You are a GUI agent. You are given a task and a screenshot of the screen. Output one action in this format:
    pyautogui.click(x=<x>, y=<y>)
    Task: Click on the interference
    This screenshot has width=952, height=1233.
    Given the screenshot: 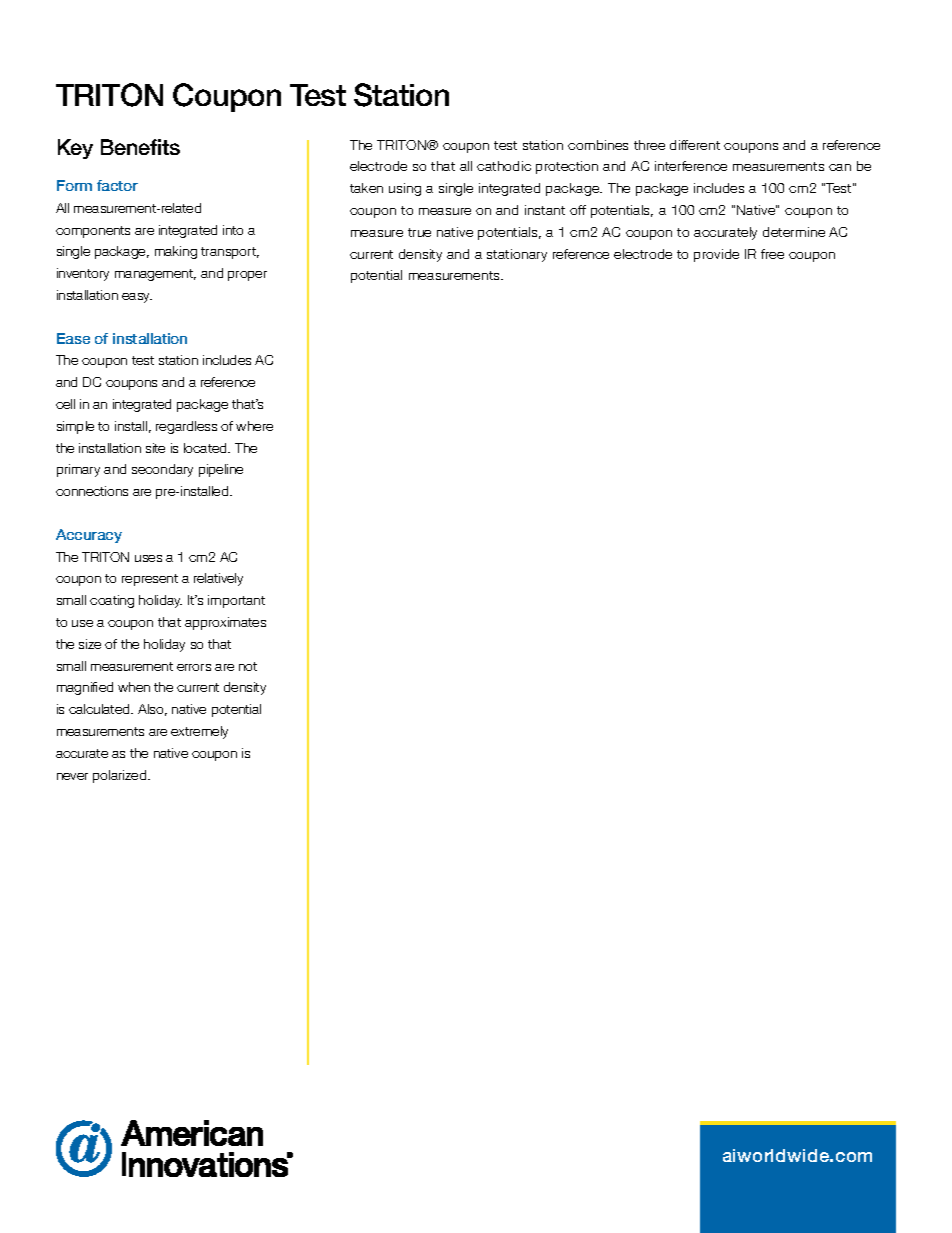 What is the action you would take?
    pyautogui.click(x=691, y=166)
